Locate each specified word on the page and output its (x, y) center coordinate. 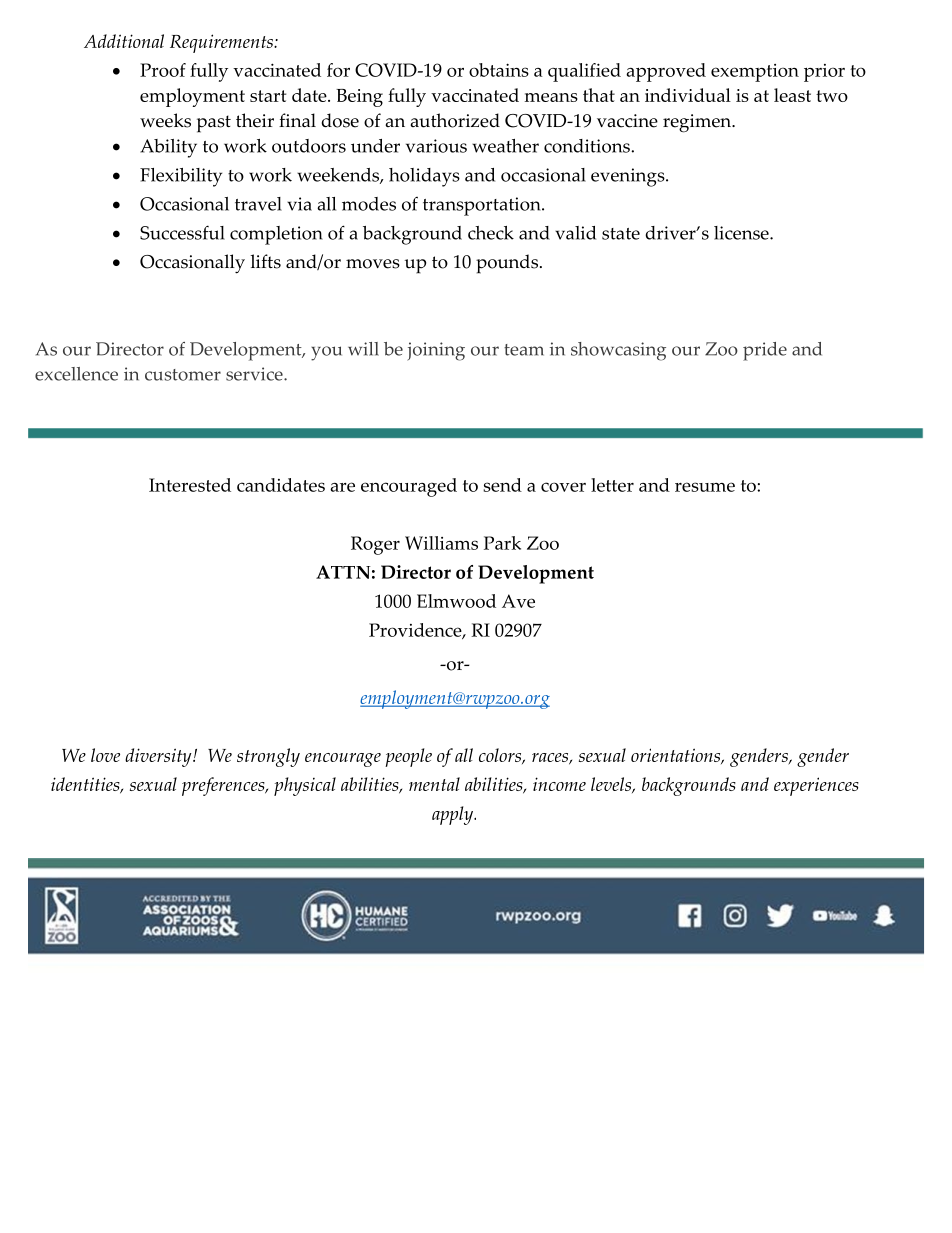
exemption (755, 73)
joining (436, 351)
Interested (190, 485)
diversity (159, 757)
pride (765, 351)
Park (502, 543)
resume (705, 487)
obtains (499, 70)
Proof (163, 70)
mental (434, 784)
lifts (266, 261)
